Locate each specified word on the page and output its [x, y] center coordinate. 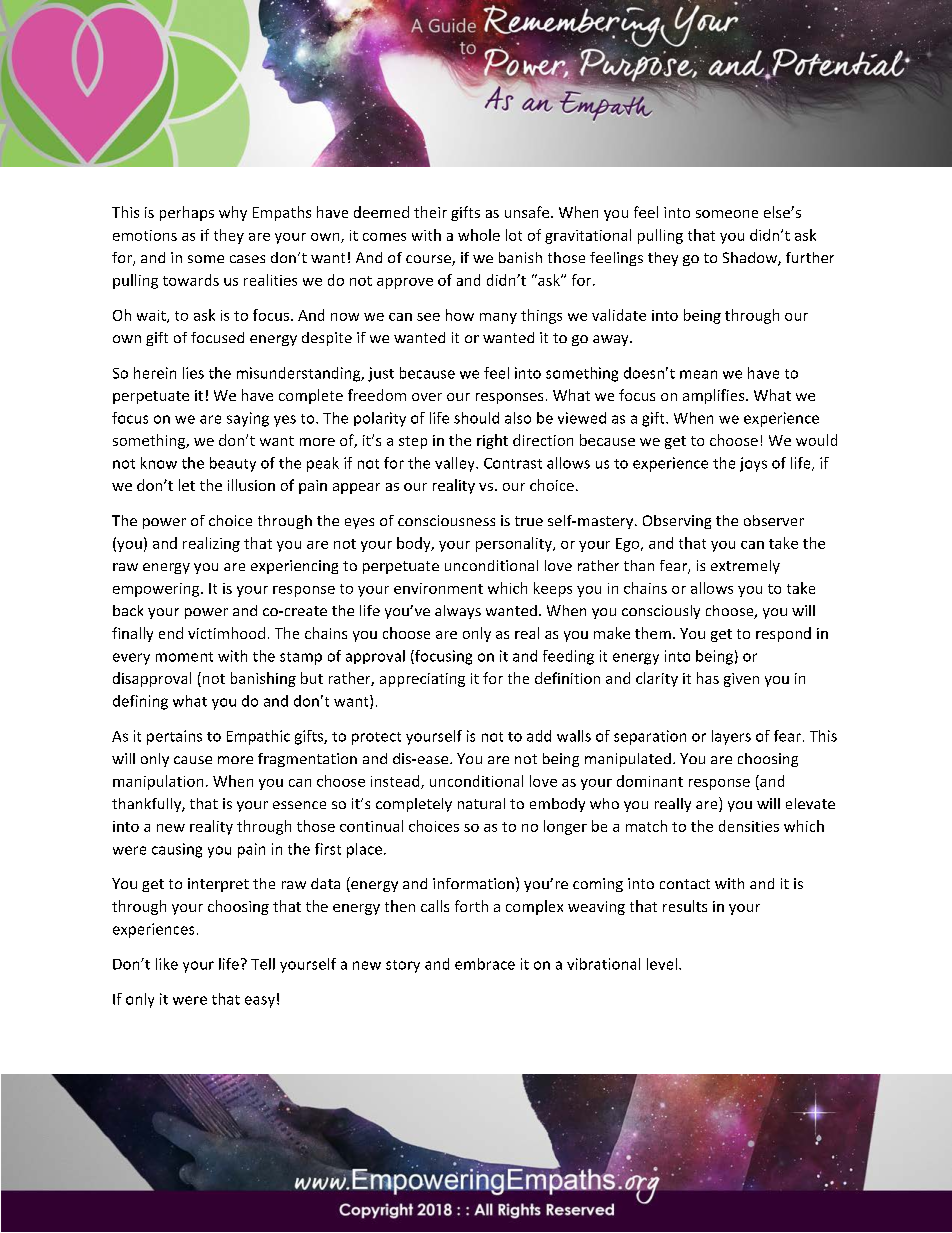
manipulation [158, 782]
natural [481, 803]
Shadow [751, 259]
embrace [485, 964]
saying [248, 419]
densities [749, 826]
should [476, 418]
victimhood [226, 633]
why [233, 213]
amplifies [715, 396]
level [662, 964]
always [458, 612]
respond [783, 634]
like [167, 964]
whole [479, 235]
